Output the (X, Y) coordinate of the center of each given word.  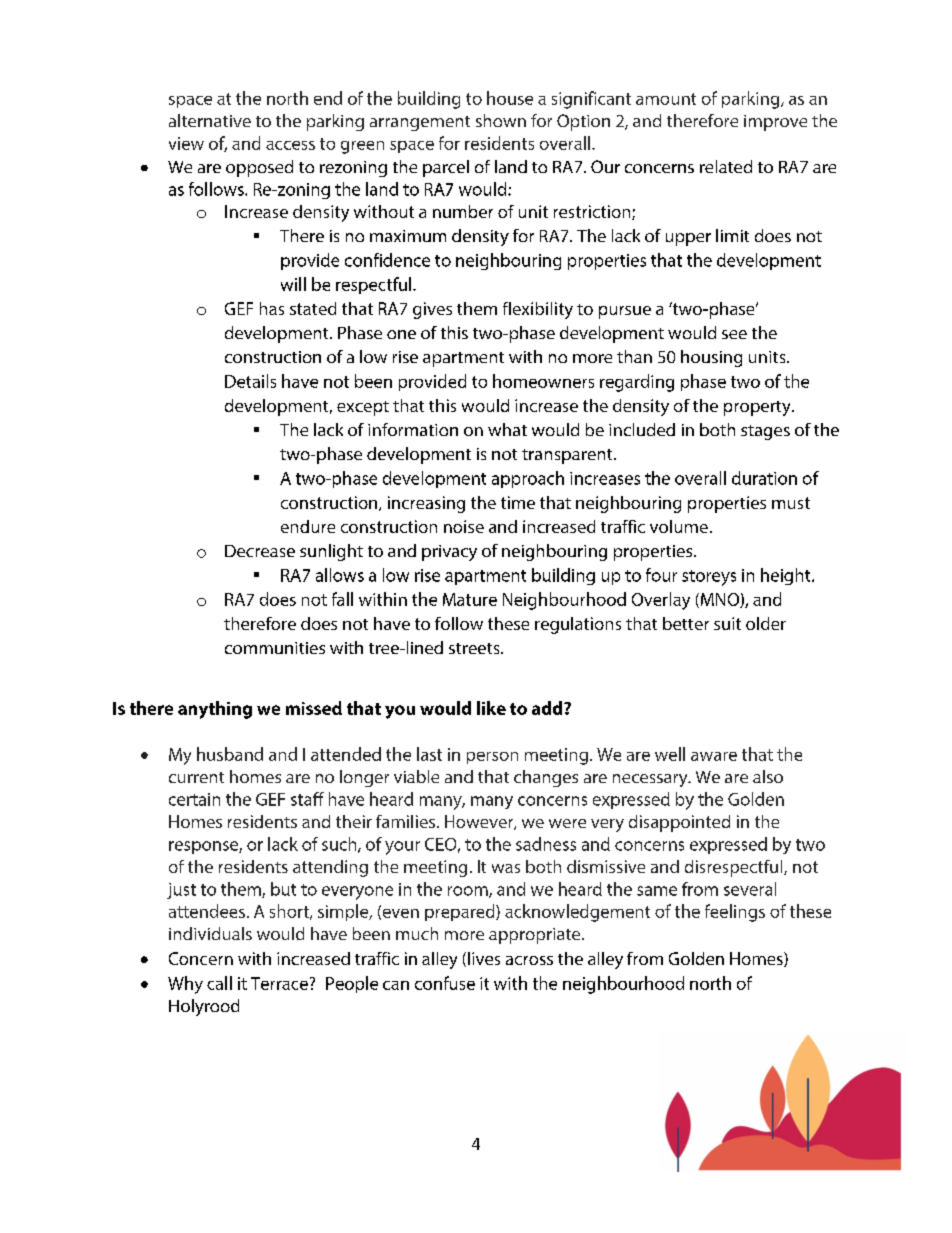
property (758, 408)
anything (215, 710)
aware (714, 756)
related (726, 166)
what (507, 429)
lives (484, 958)
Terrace (279, 983)
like (491, 708)
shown (501, 120)
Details (250, 381)
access (290, 145)
